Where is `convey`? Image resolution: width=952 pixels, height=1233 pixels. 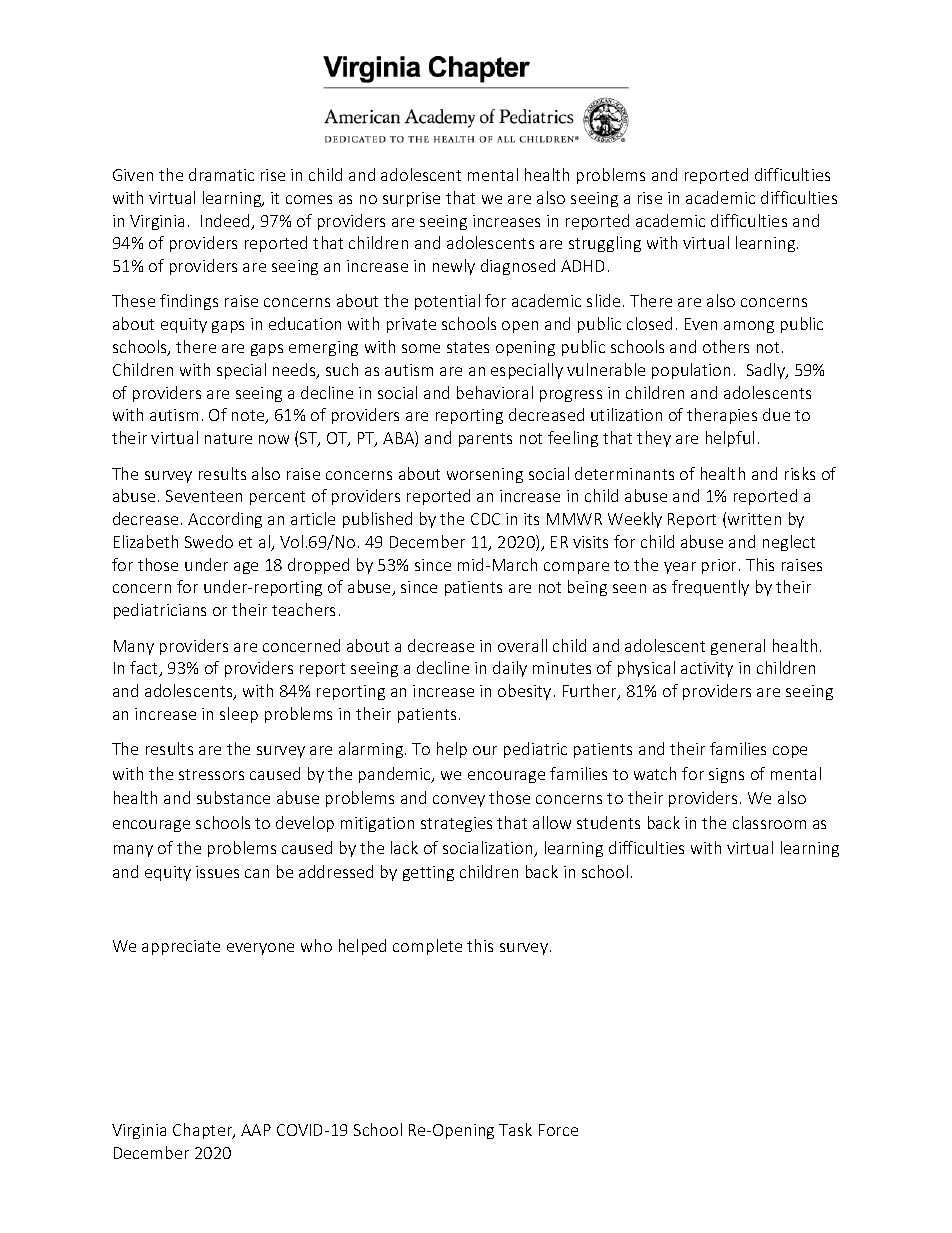 convey is located at coordinates (459, 801).
